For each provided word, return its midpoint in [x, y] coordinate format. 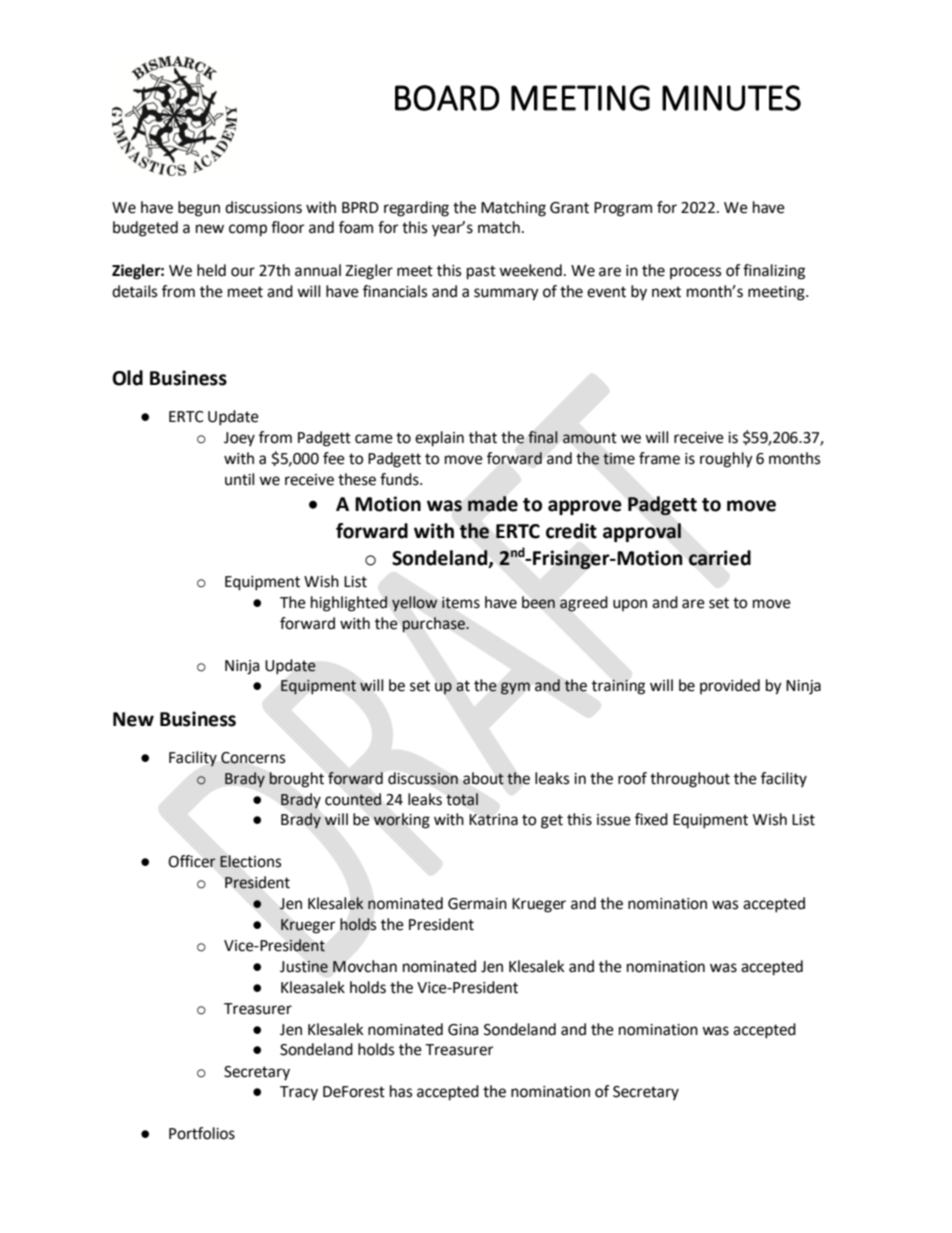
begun [199, 209]
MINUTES [731, 98]
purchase [435, 624]
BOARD [447, 98]
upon [630, 605]
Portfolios [202, 1133]
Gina [463, 1030]
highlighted [349, 604]
